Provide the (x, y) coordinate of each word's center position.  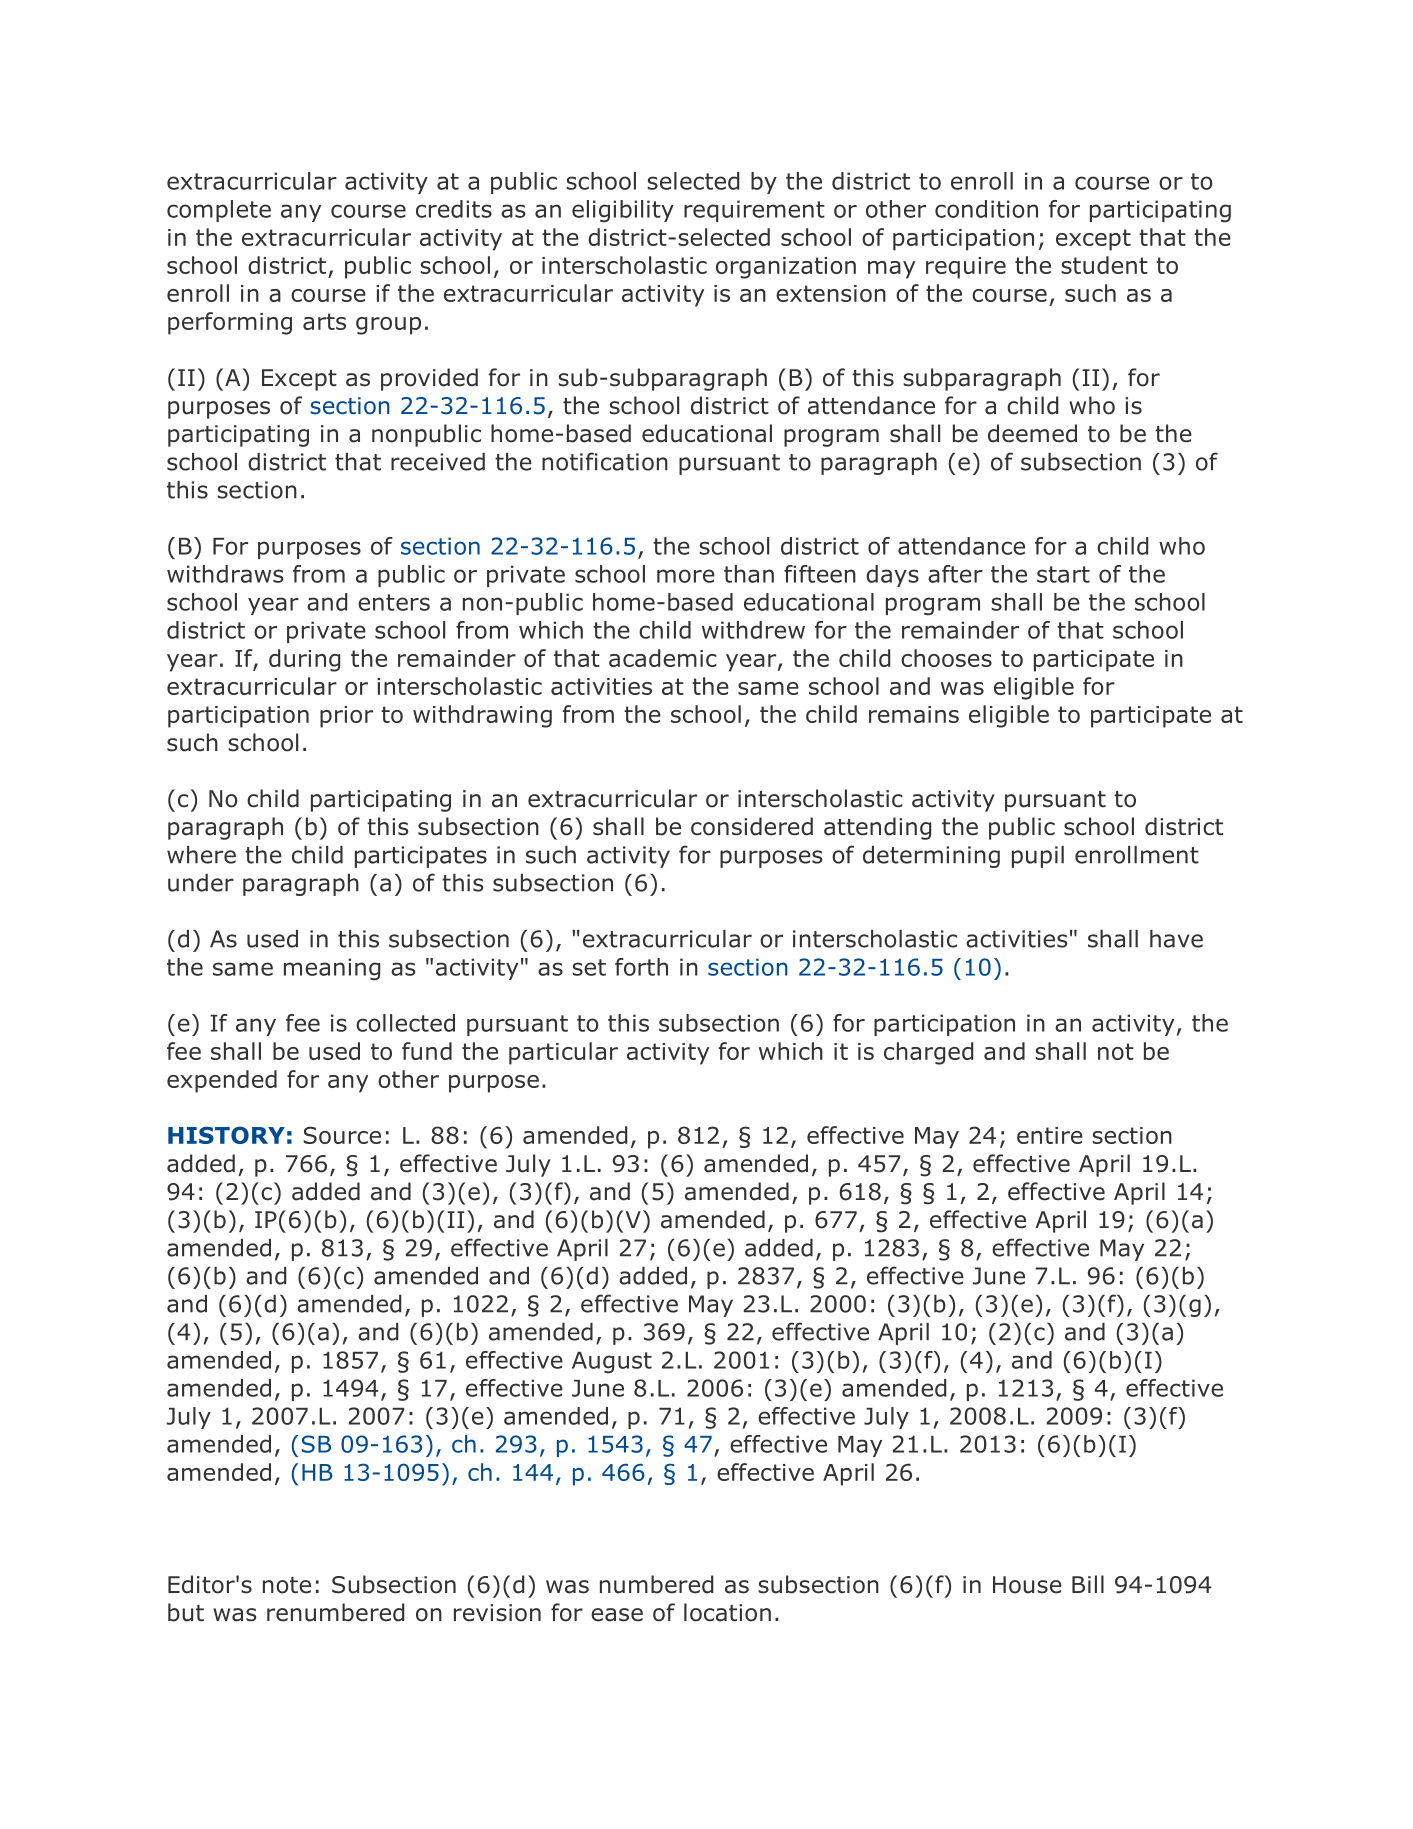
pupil (1038, 857)
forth (641, 967)
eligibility (623, 211)
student (1104, 265)
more (686, 576)
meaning (332, 969)
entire (1050, 1135)
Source (342, 1135)
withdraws (225, 574)
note (287, 1585)
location (727, 1612)
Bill (1088, 1584)
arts (324, 321)
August (612, 1362)
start (1063, 574)
